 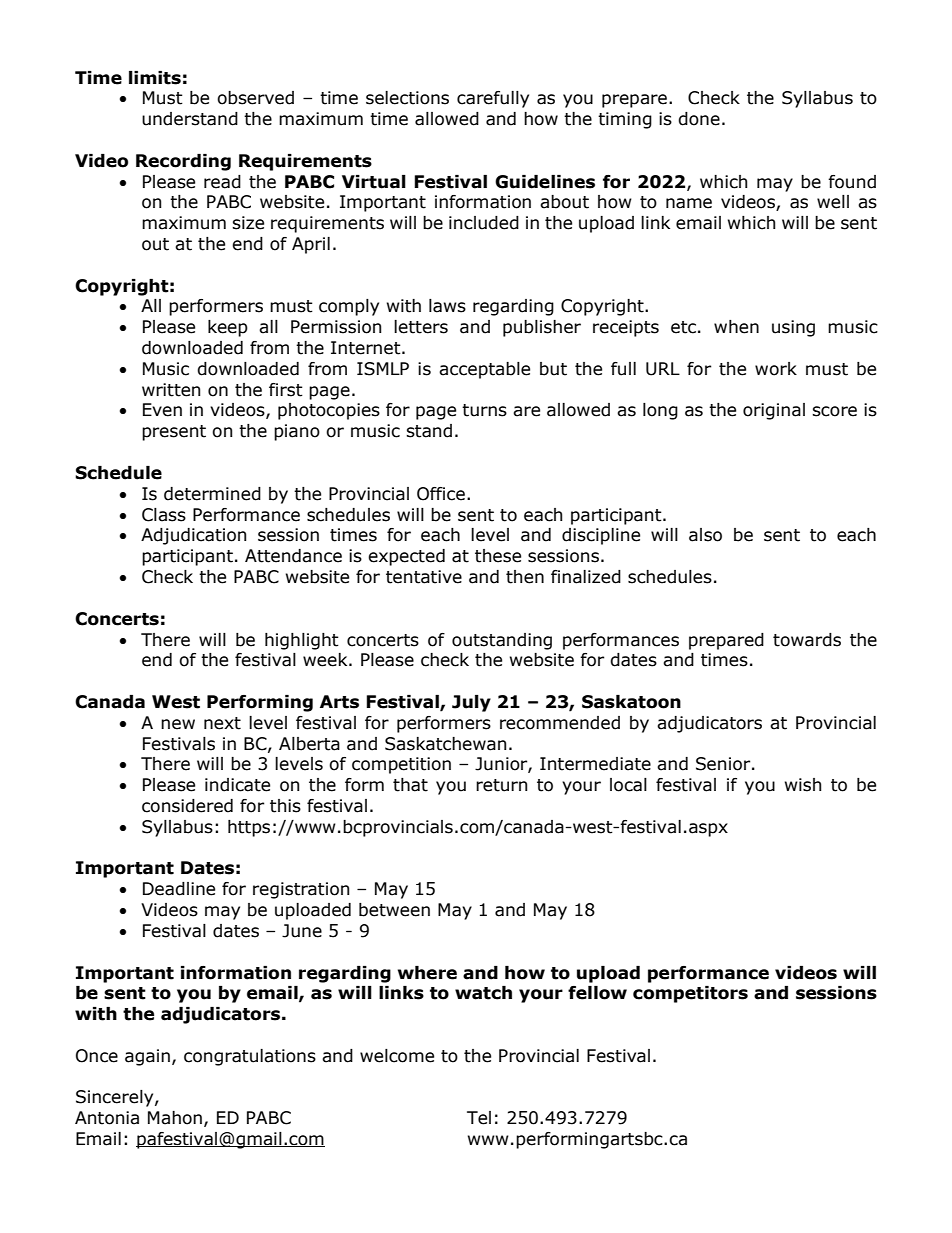 I want to click on limits, so click(x=155, y=78).
